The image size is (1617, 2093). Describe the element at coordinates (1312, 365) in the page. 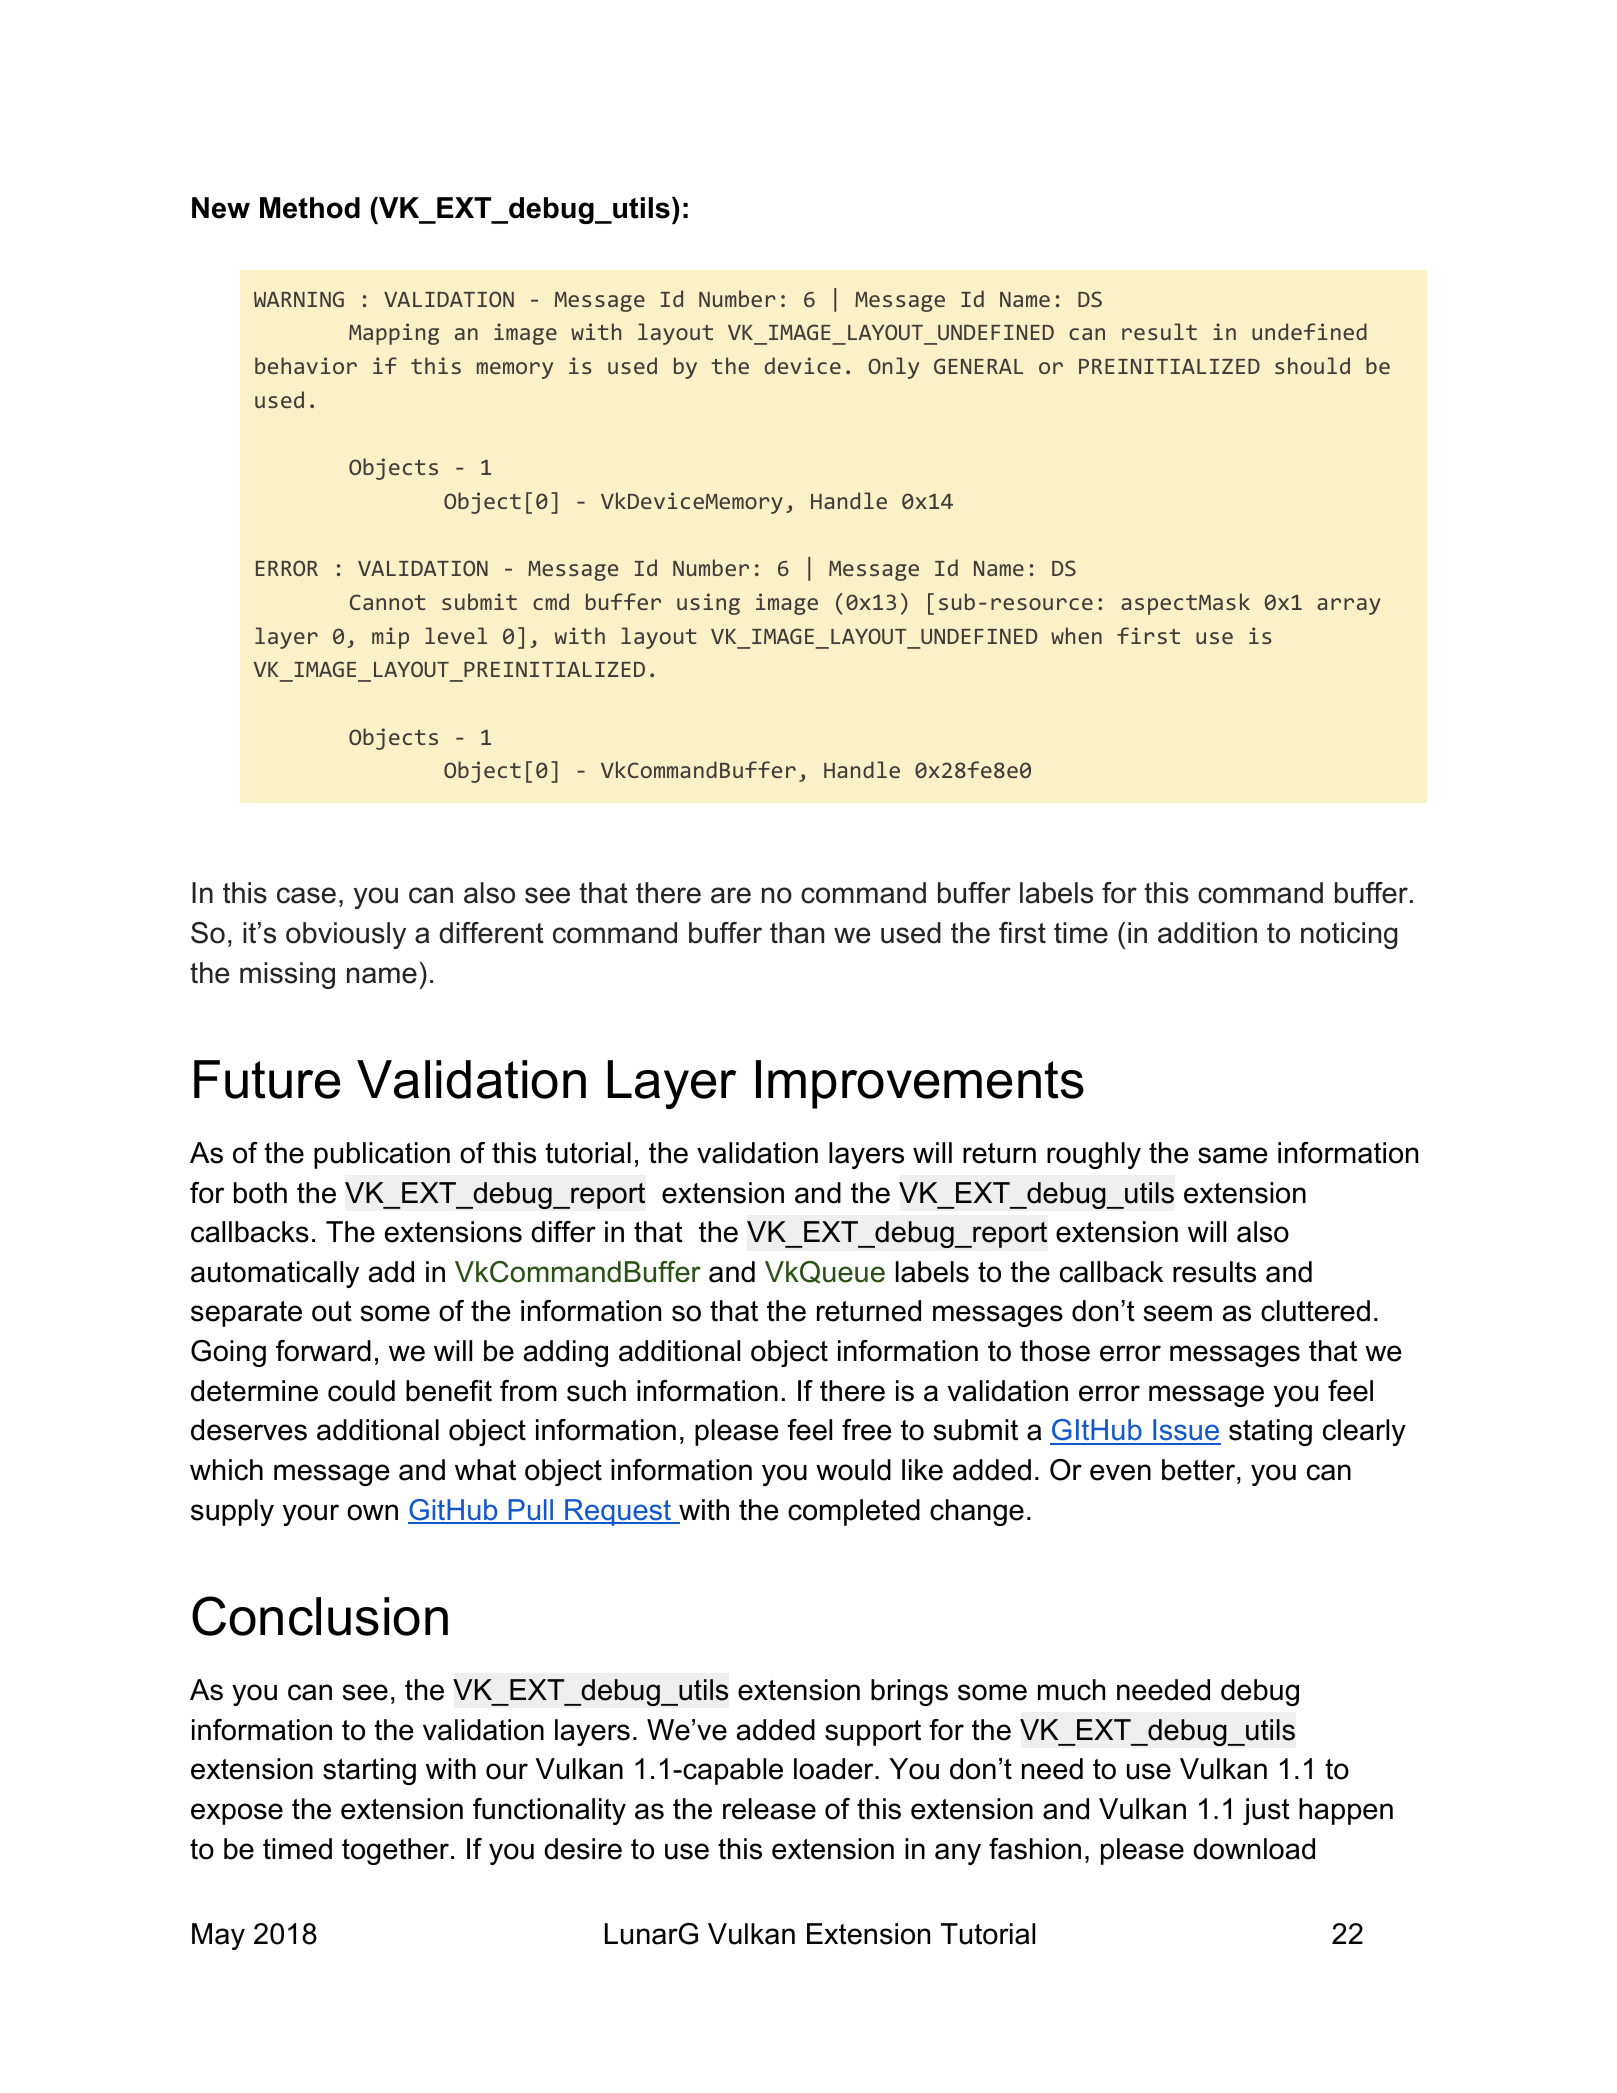

I see `should` at that location.
